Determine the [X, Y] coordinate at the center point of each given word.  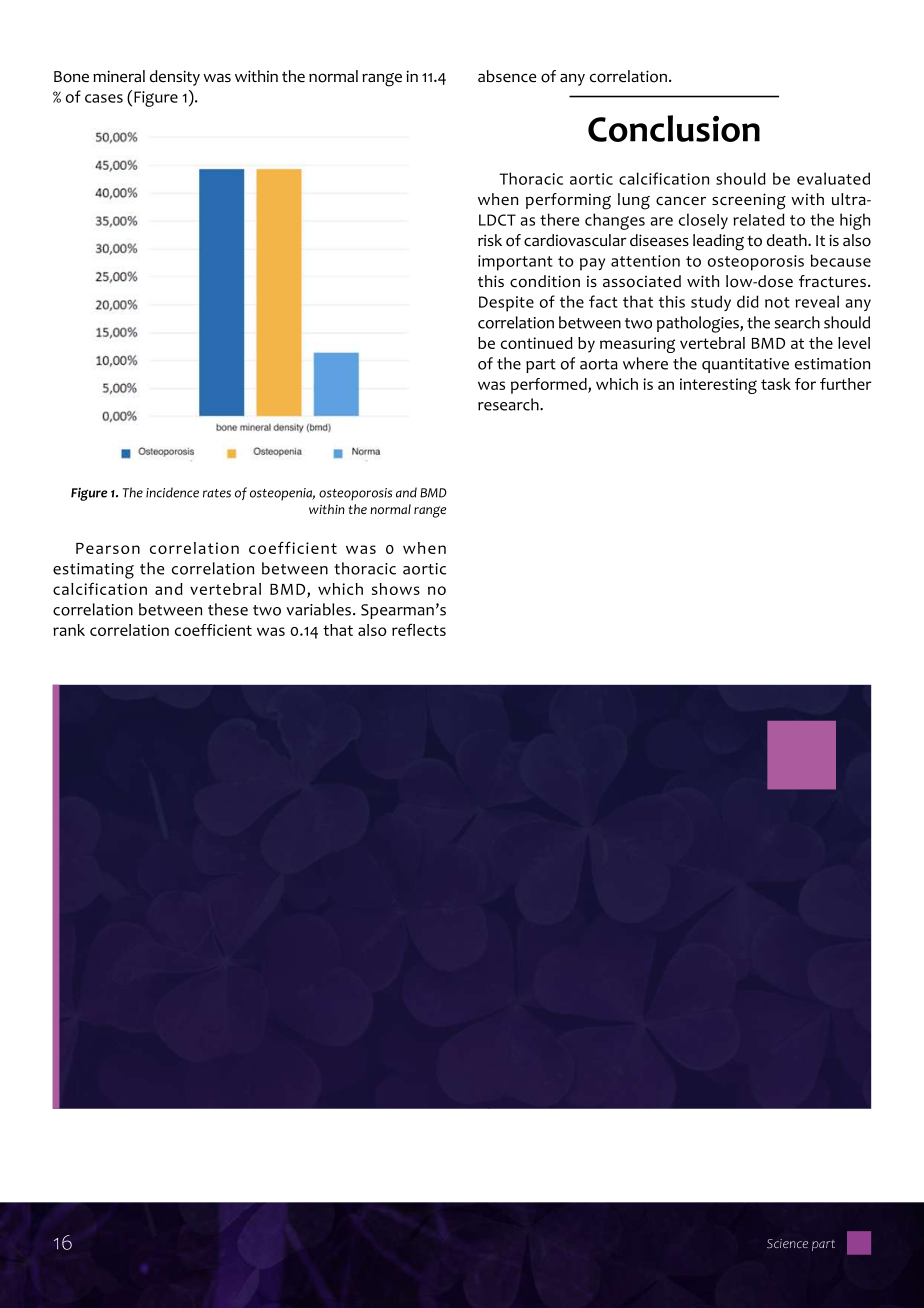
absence [507, 76]
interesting [718, 386]
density [175, 78]
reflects [419, 630]
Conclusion [674, 128]
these [228, 609]
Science [787, 1243]
